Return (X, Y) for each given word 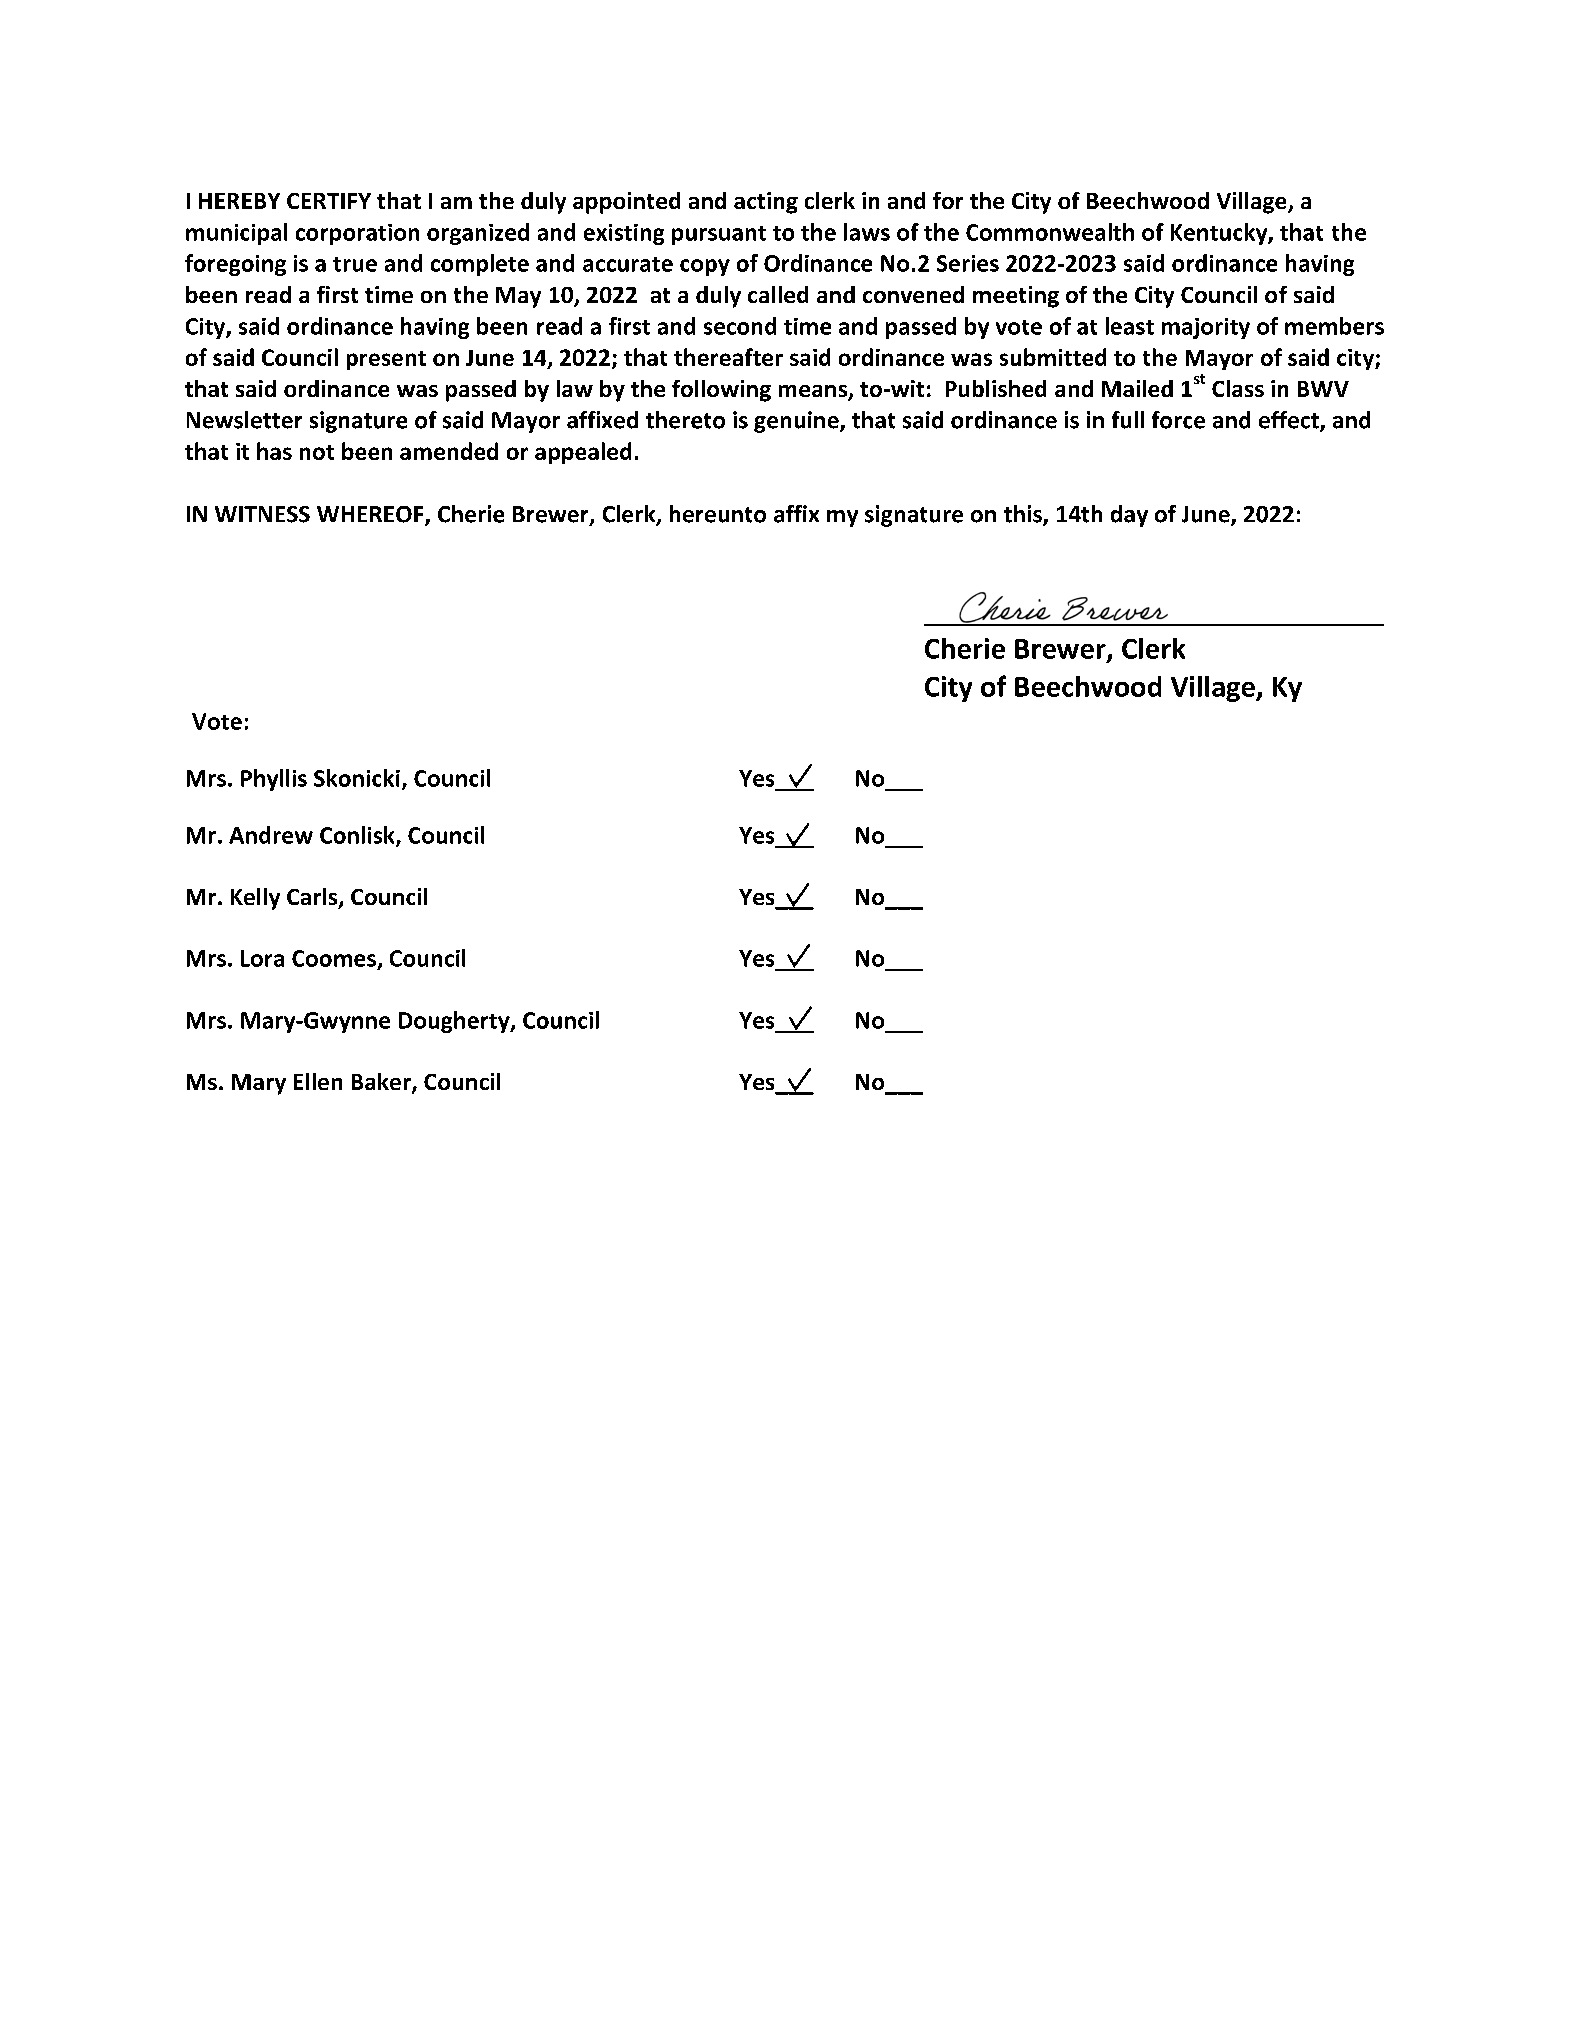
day (1129, 516)
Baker (382, 1083)
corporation (357, 234)
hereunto (718, 514)
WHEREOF (371, 515)
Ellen (318, 1081)
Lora (262, 958)
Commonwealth (1050, 232)
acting (766, 203)
